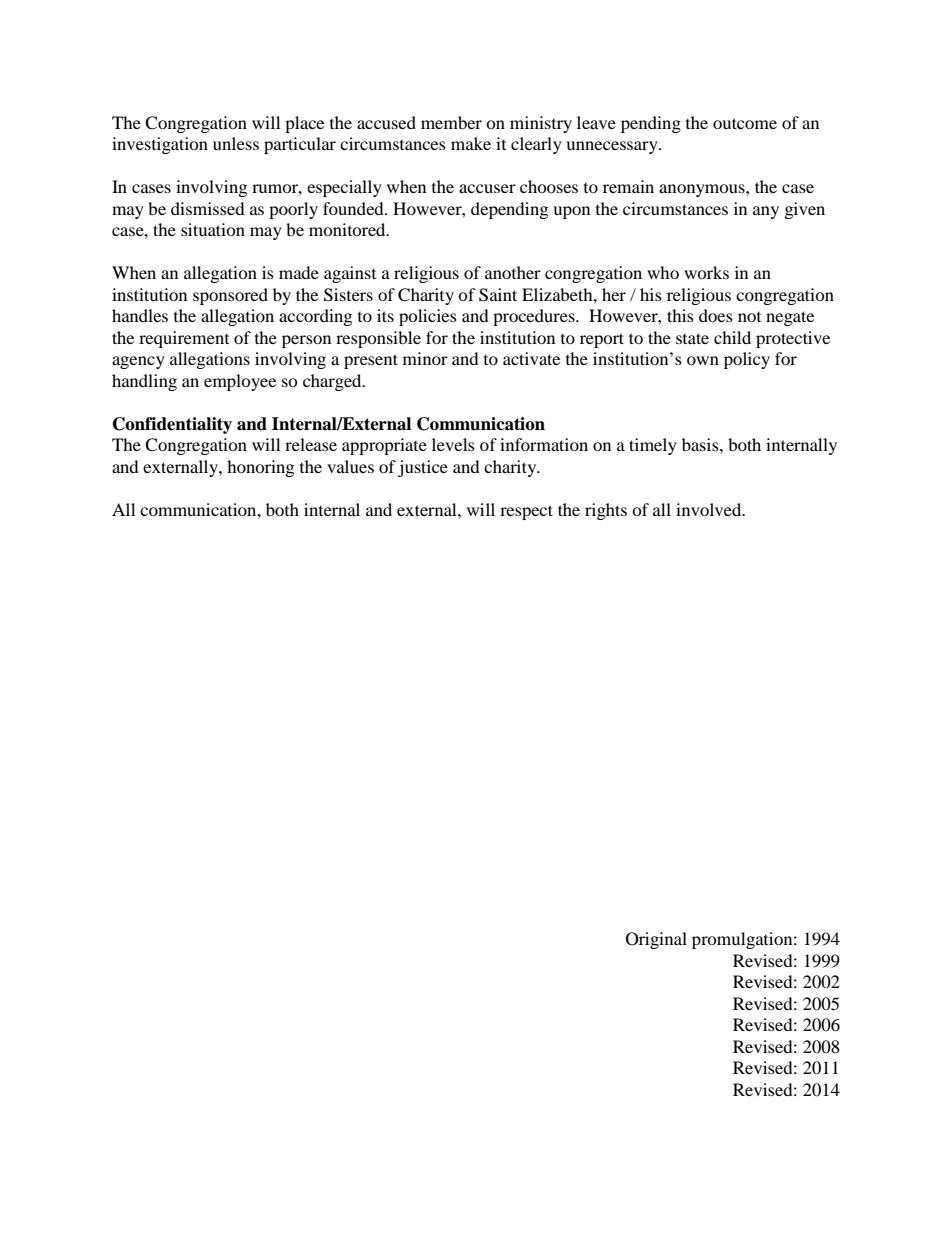 This page has width=952, height=1233. I want to click on outcome, so click(745, 123).
